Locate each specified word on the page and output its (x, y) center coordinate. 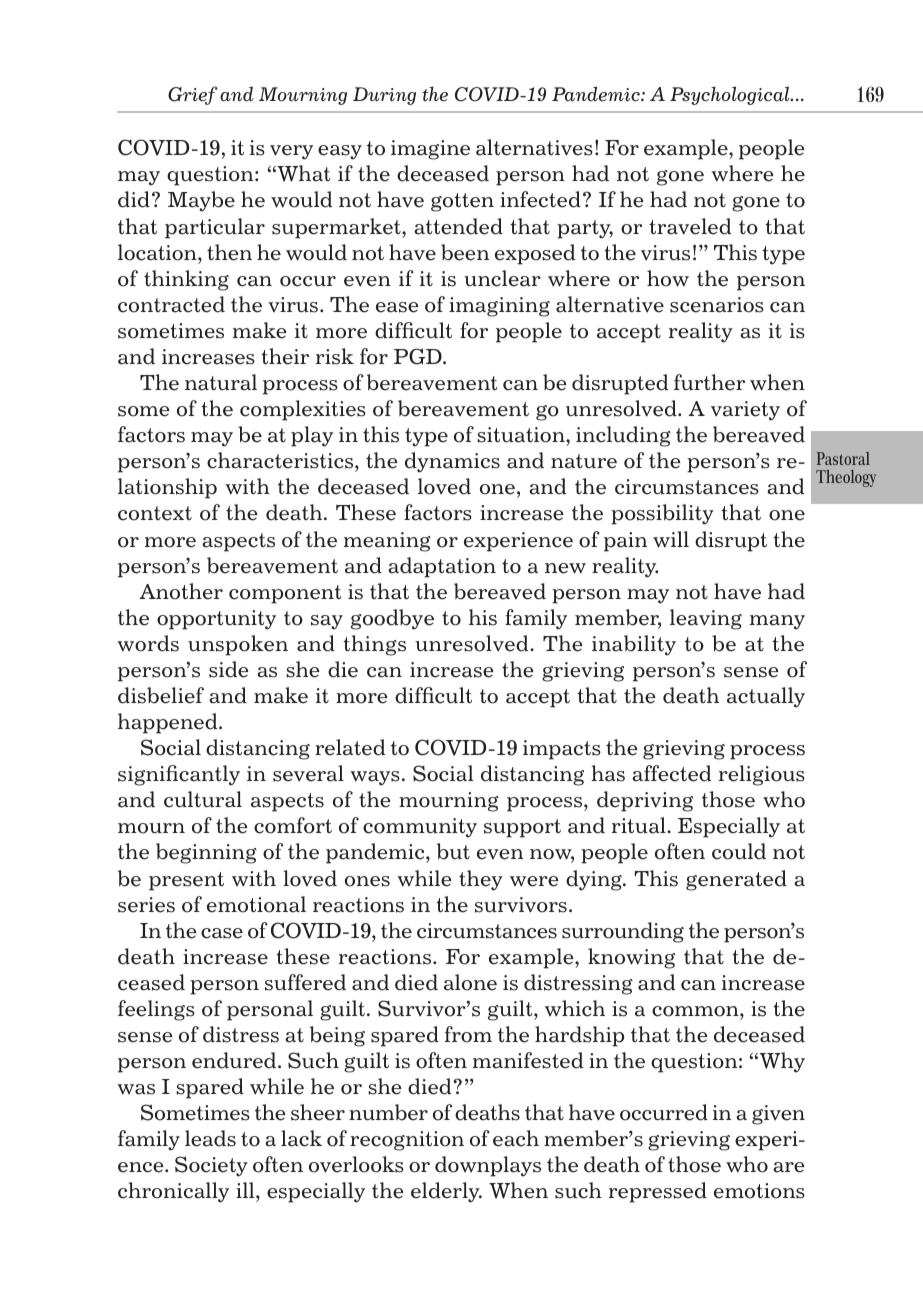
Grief (193, 95)
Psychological (731, 95)
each (516, 1138)
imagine (430, 150)
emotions (759, 1191)
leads (210, 1138)
